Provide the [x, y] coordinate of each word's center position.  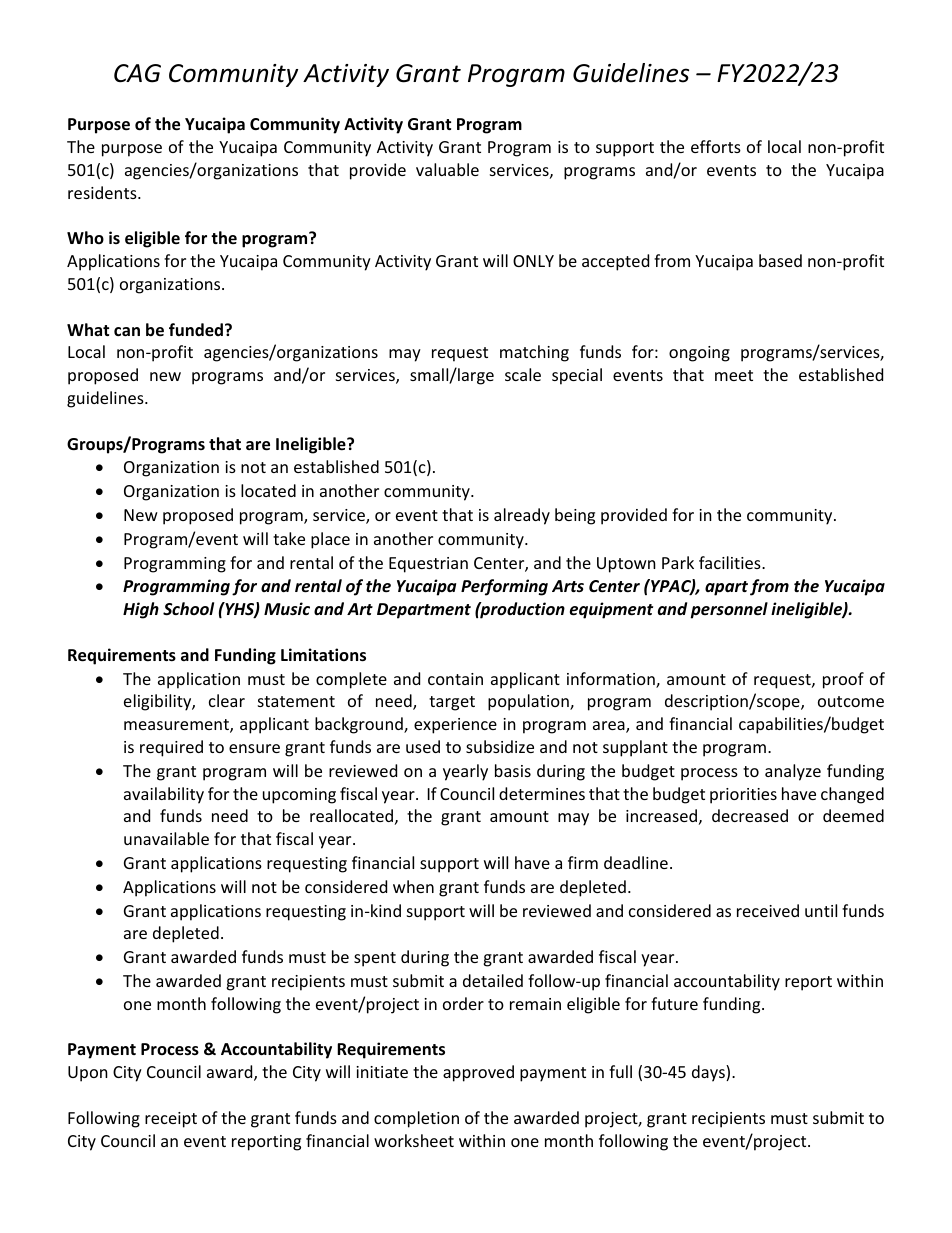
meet [734, 375]
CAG [137, 73]
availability [164, 795]
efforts [716, 146]
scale [523, 374]
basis [513, 770]
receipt [171, 1120]
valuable [447, 169]
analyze [793, 772]
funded [197, 330]
